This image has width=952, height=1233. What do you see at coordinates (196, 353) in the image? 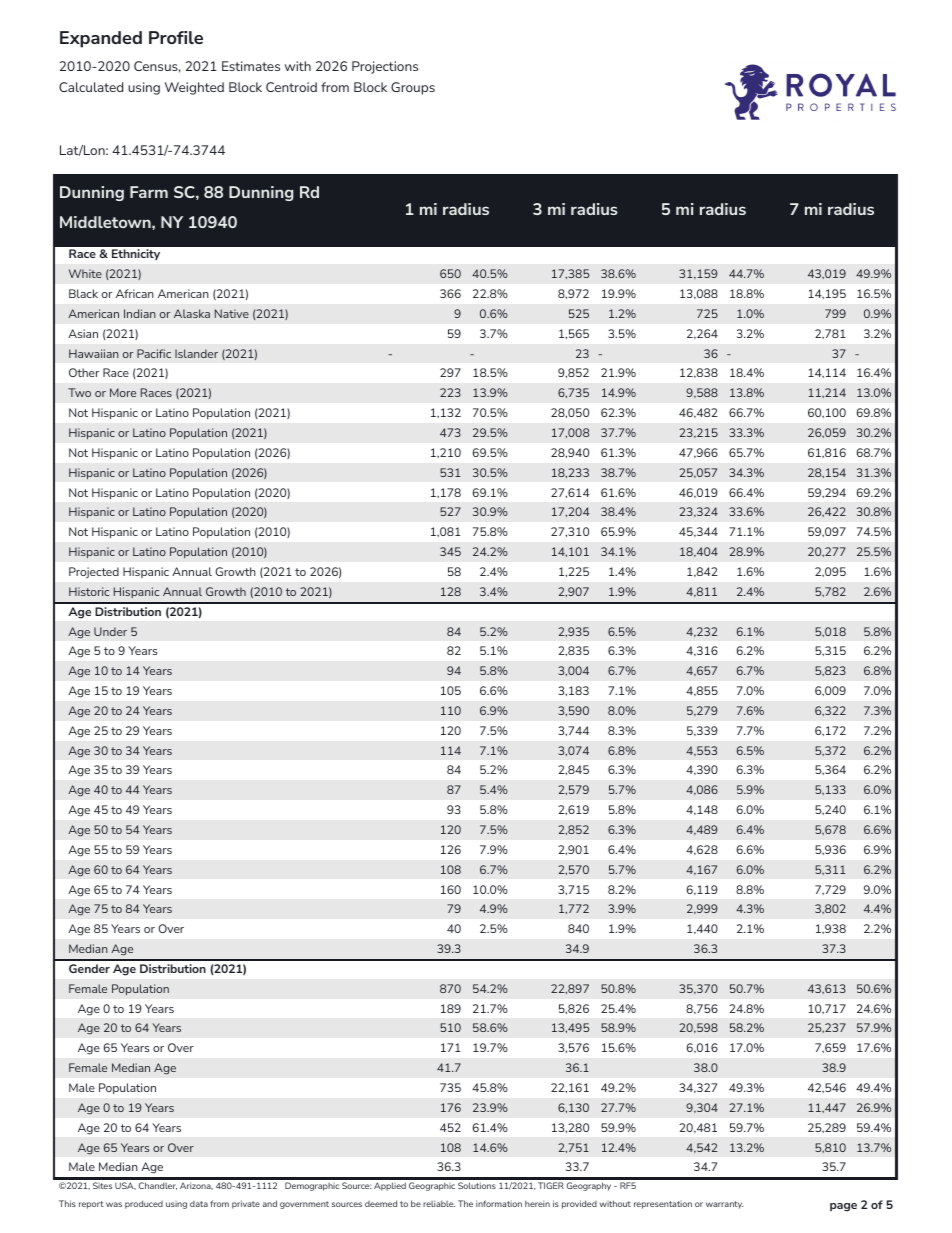
I see `Islander` at bounding box center [196, 353].
